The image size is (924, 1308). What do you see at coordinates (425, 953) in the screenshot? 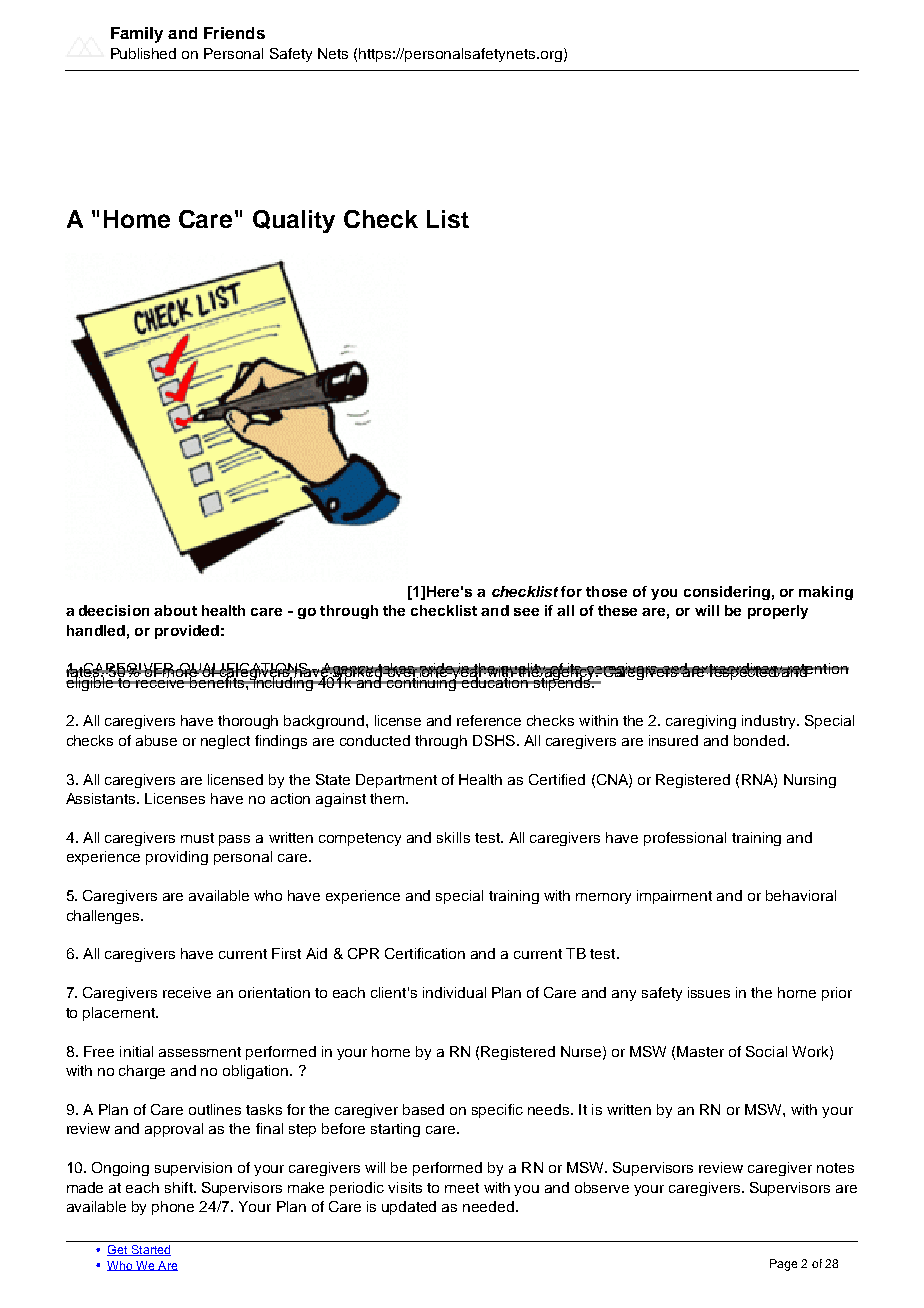
I see `Certification` at bounding box center [425, 953].
